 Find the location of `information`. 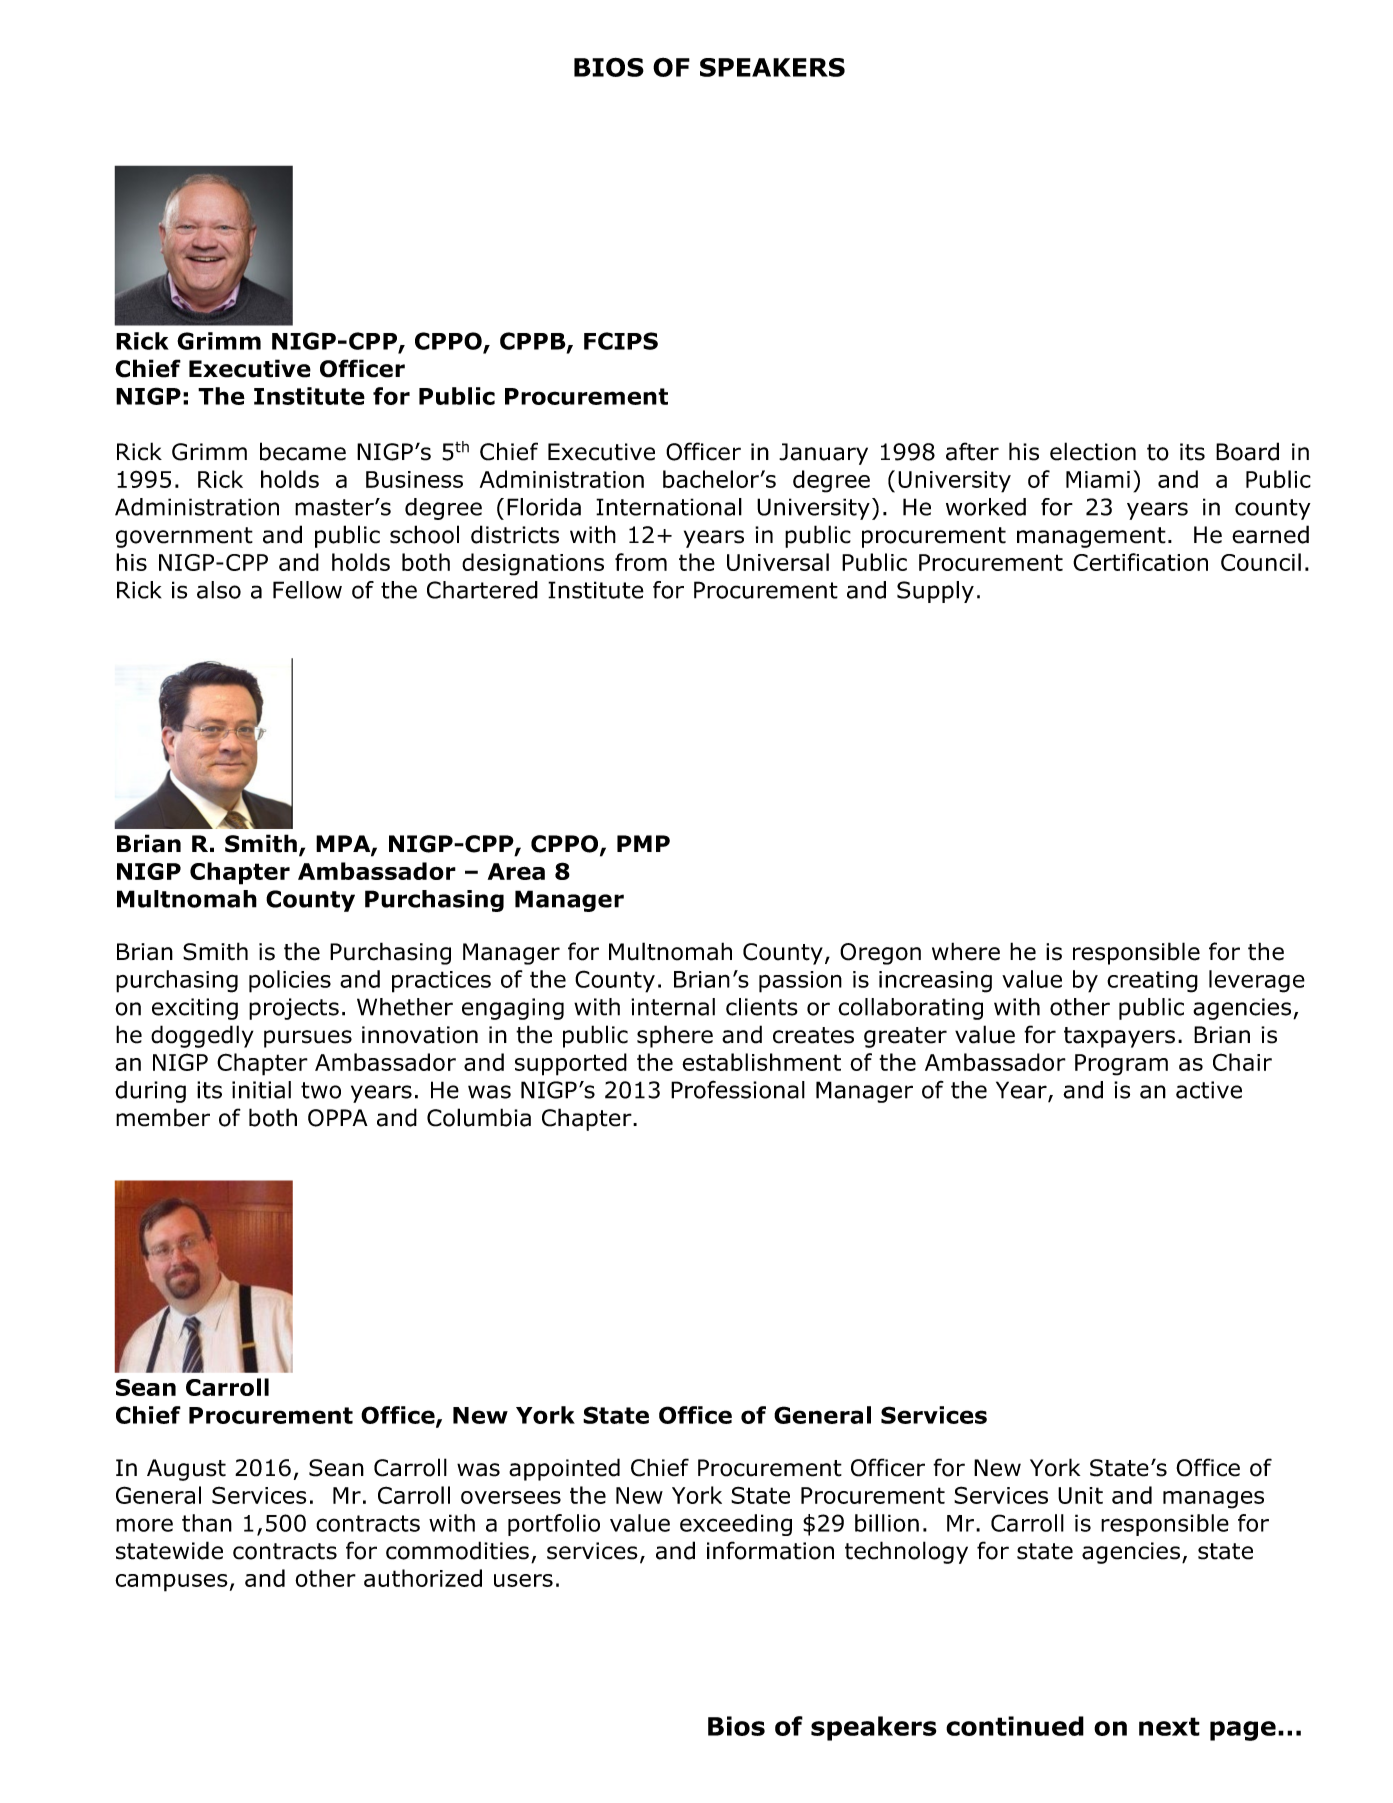

information is located at coordinates (770, 1550).
